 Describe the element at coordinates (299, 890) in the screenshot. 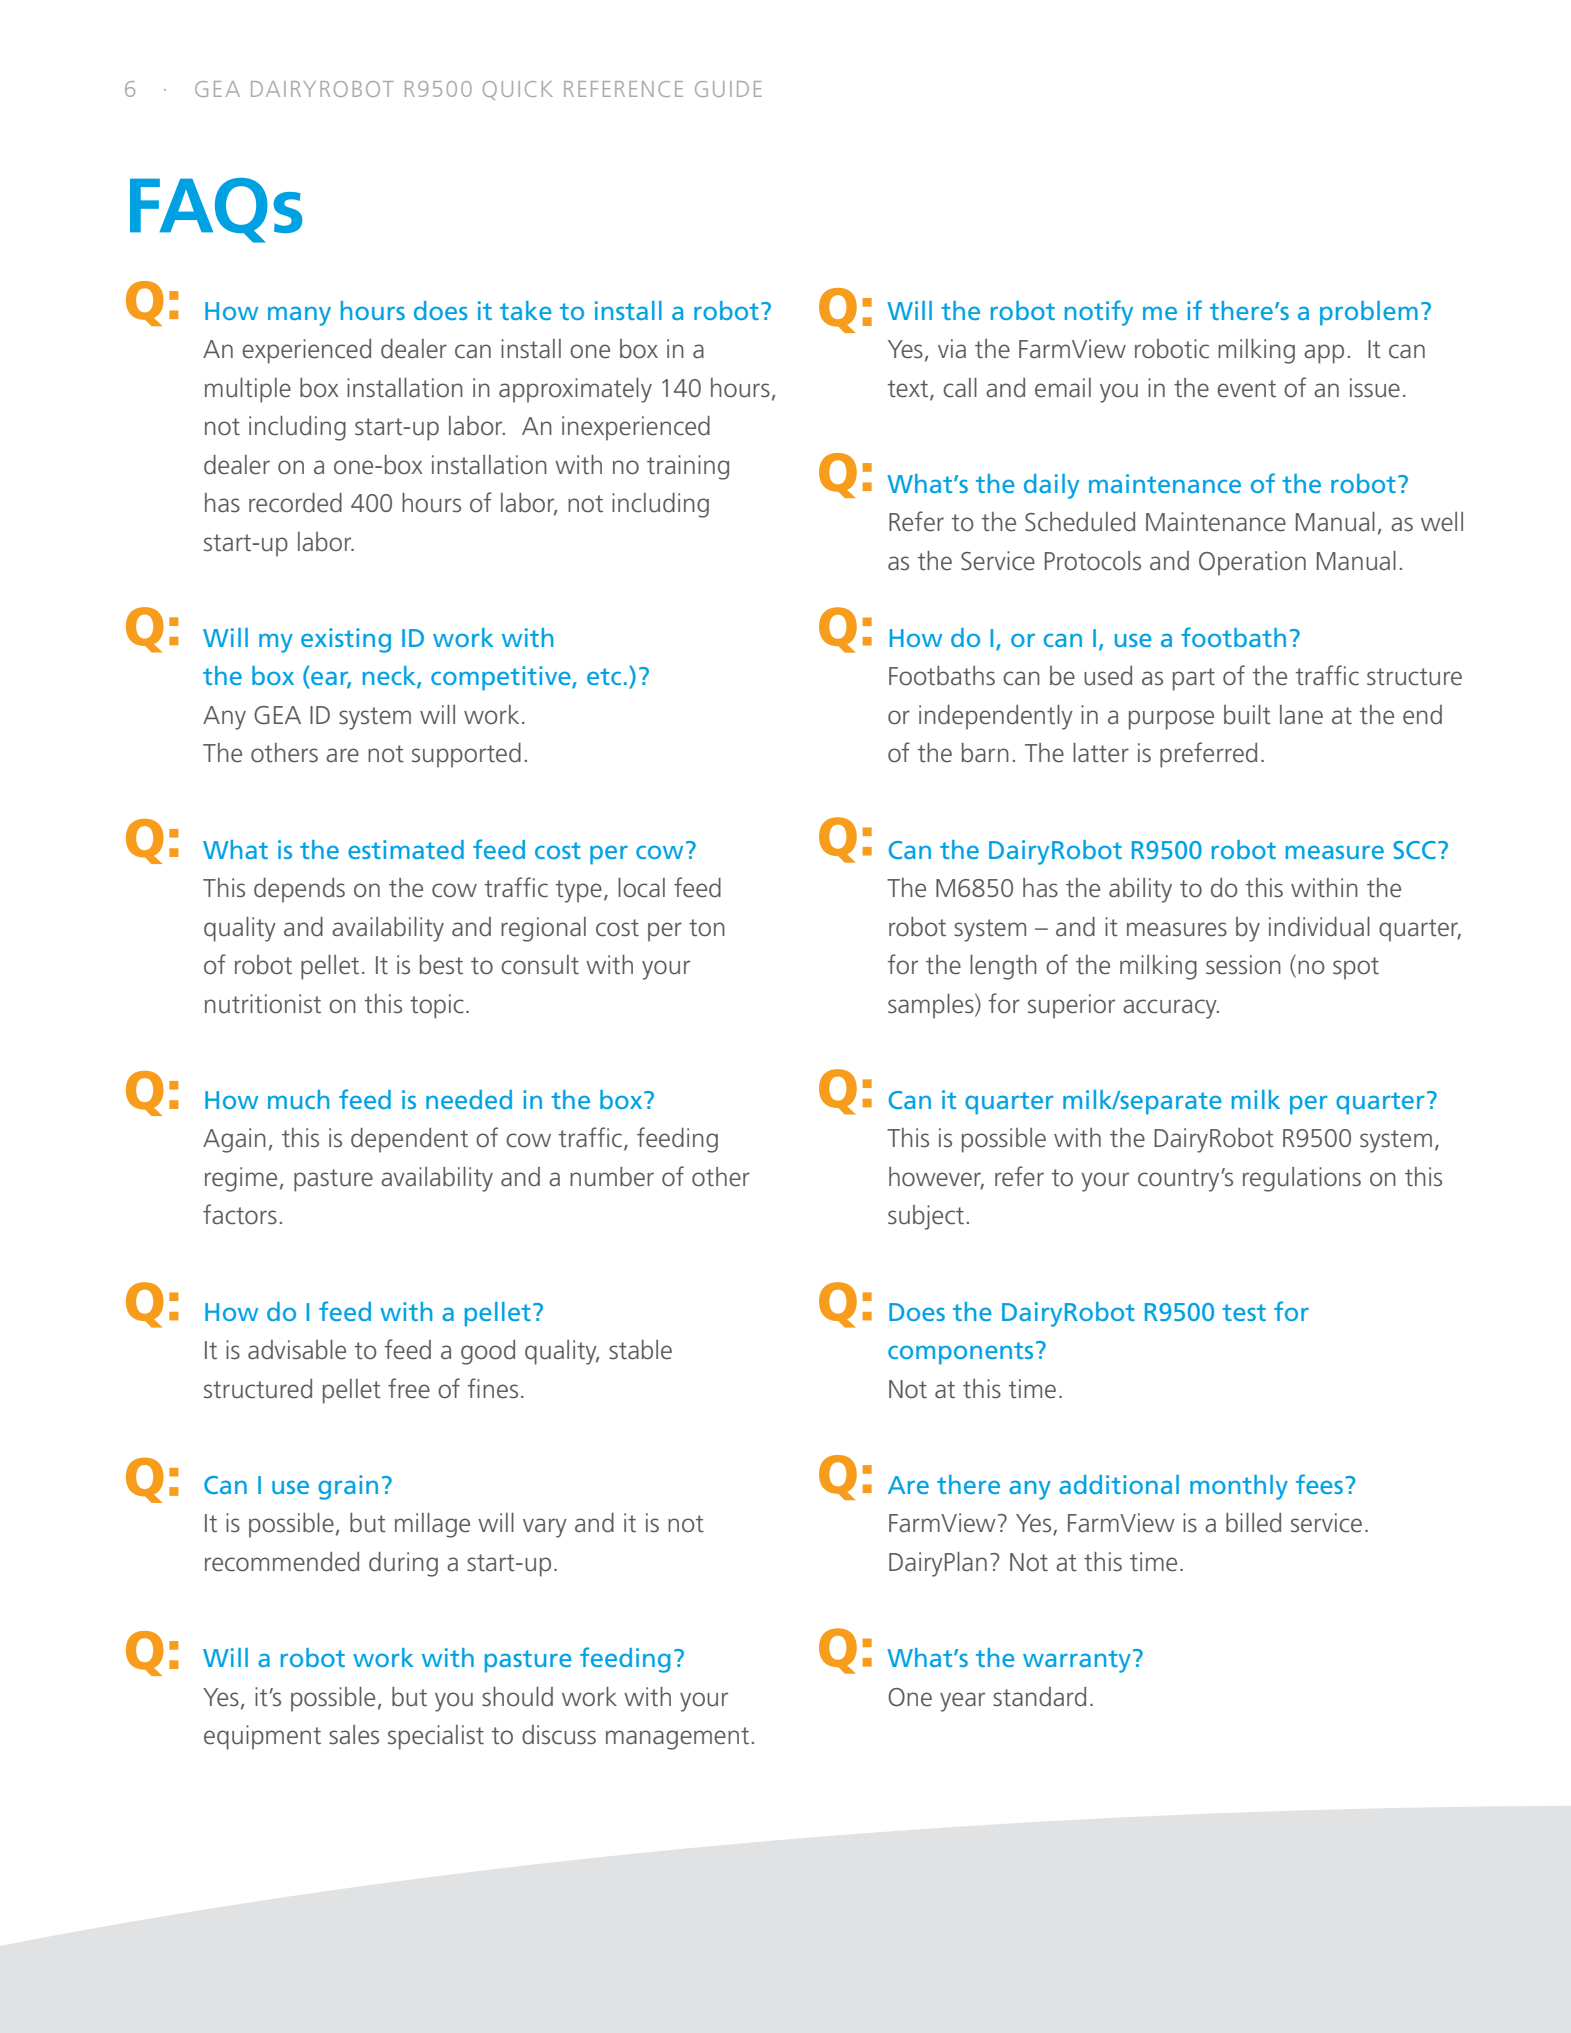

I see `depends` at that location.
